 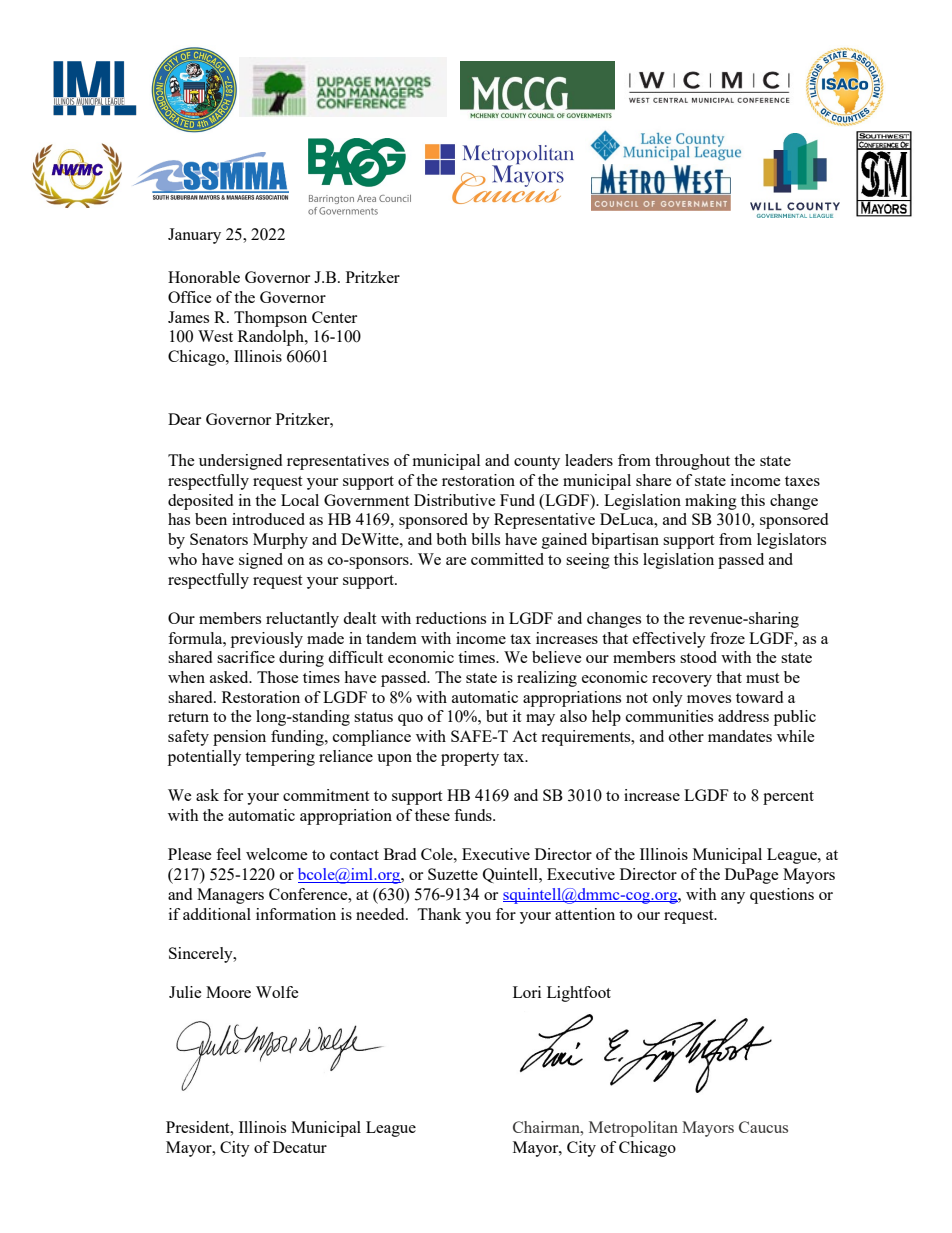 I want to click on making, so click(x=711, y=502).
